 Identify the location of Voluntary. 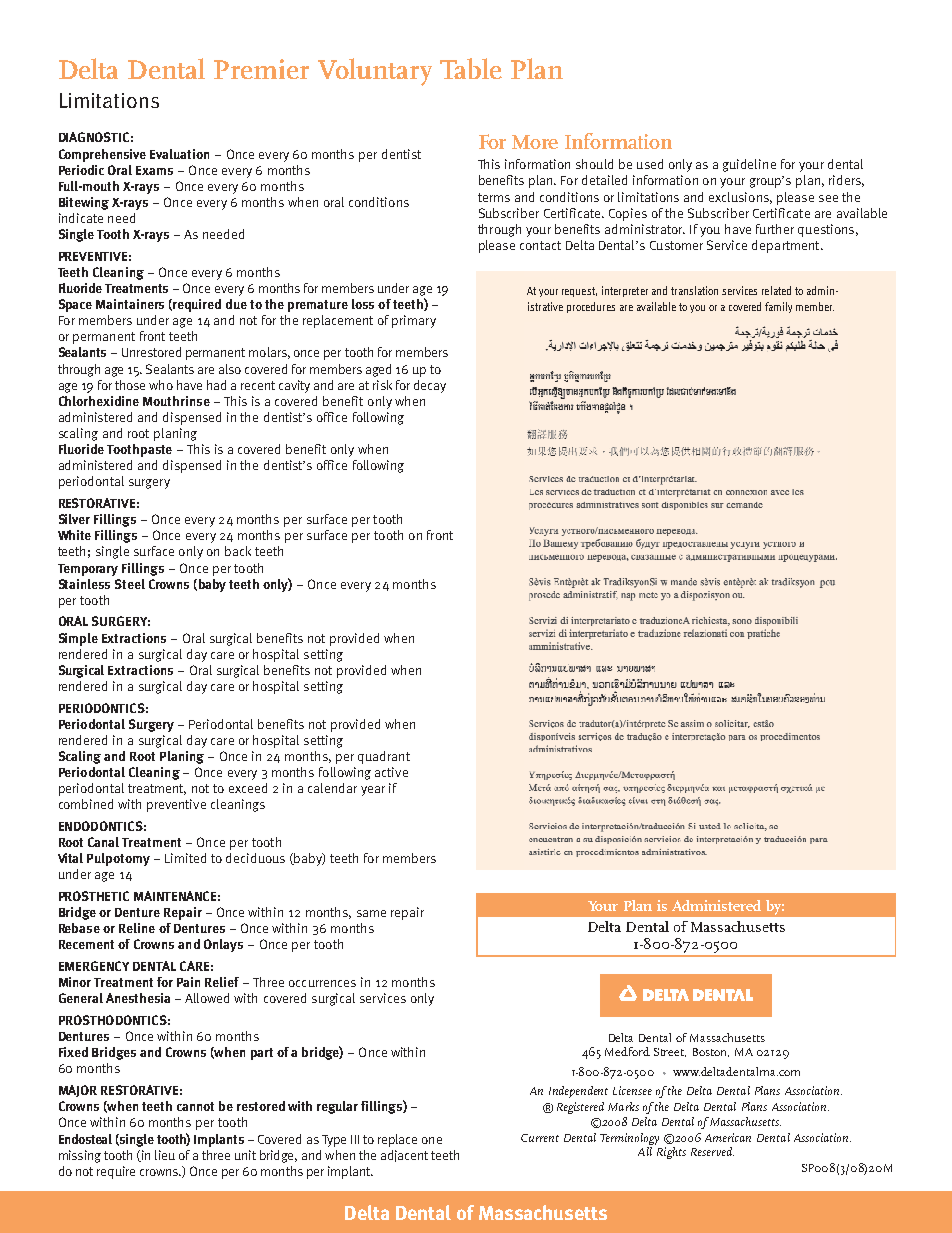
(375, 72).
